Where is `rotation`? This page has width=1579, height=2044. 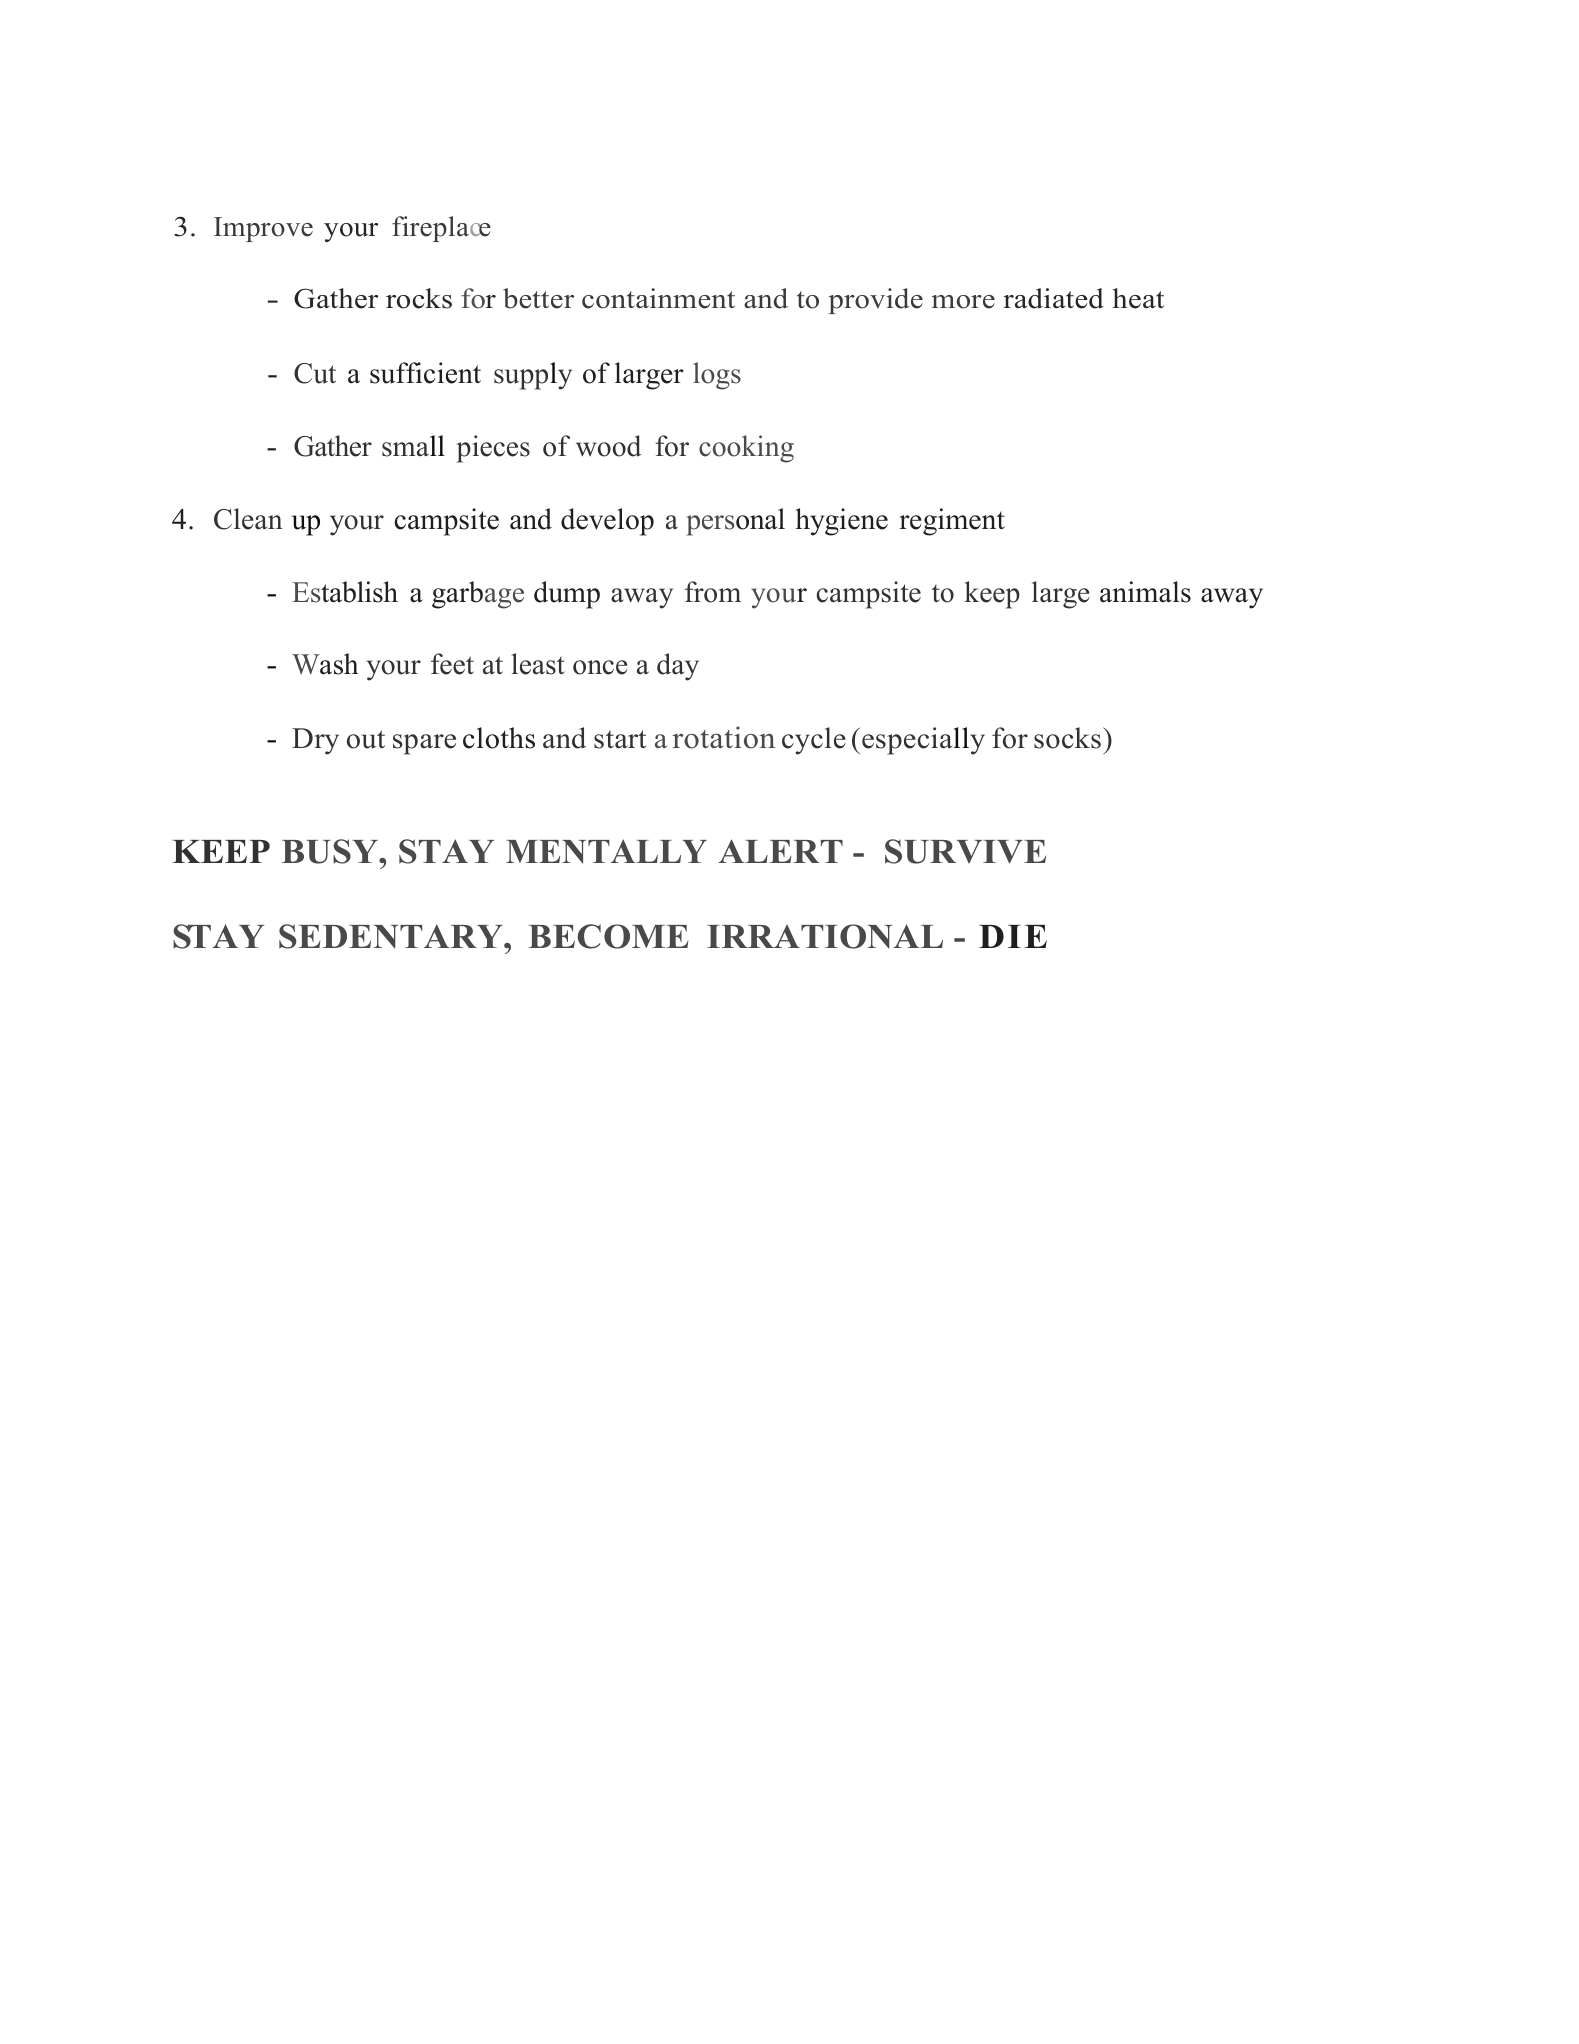 rotation is located at coordinates (723, 737).
